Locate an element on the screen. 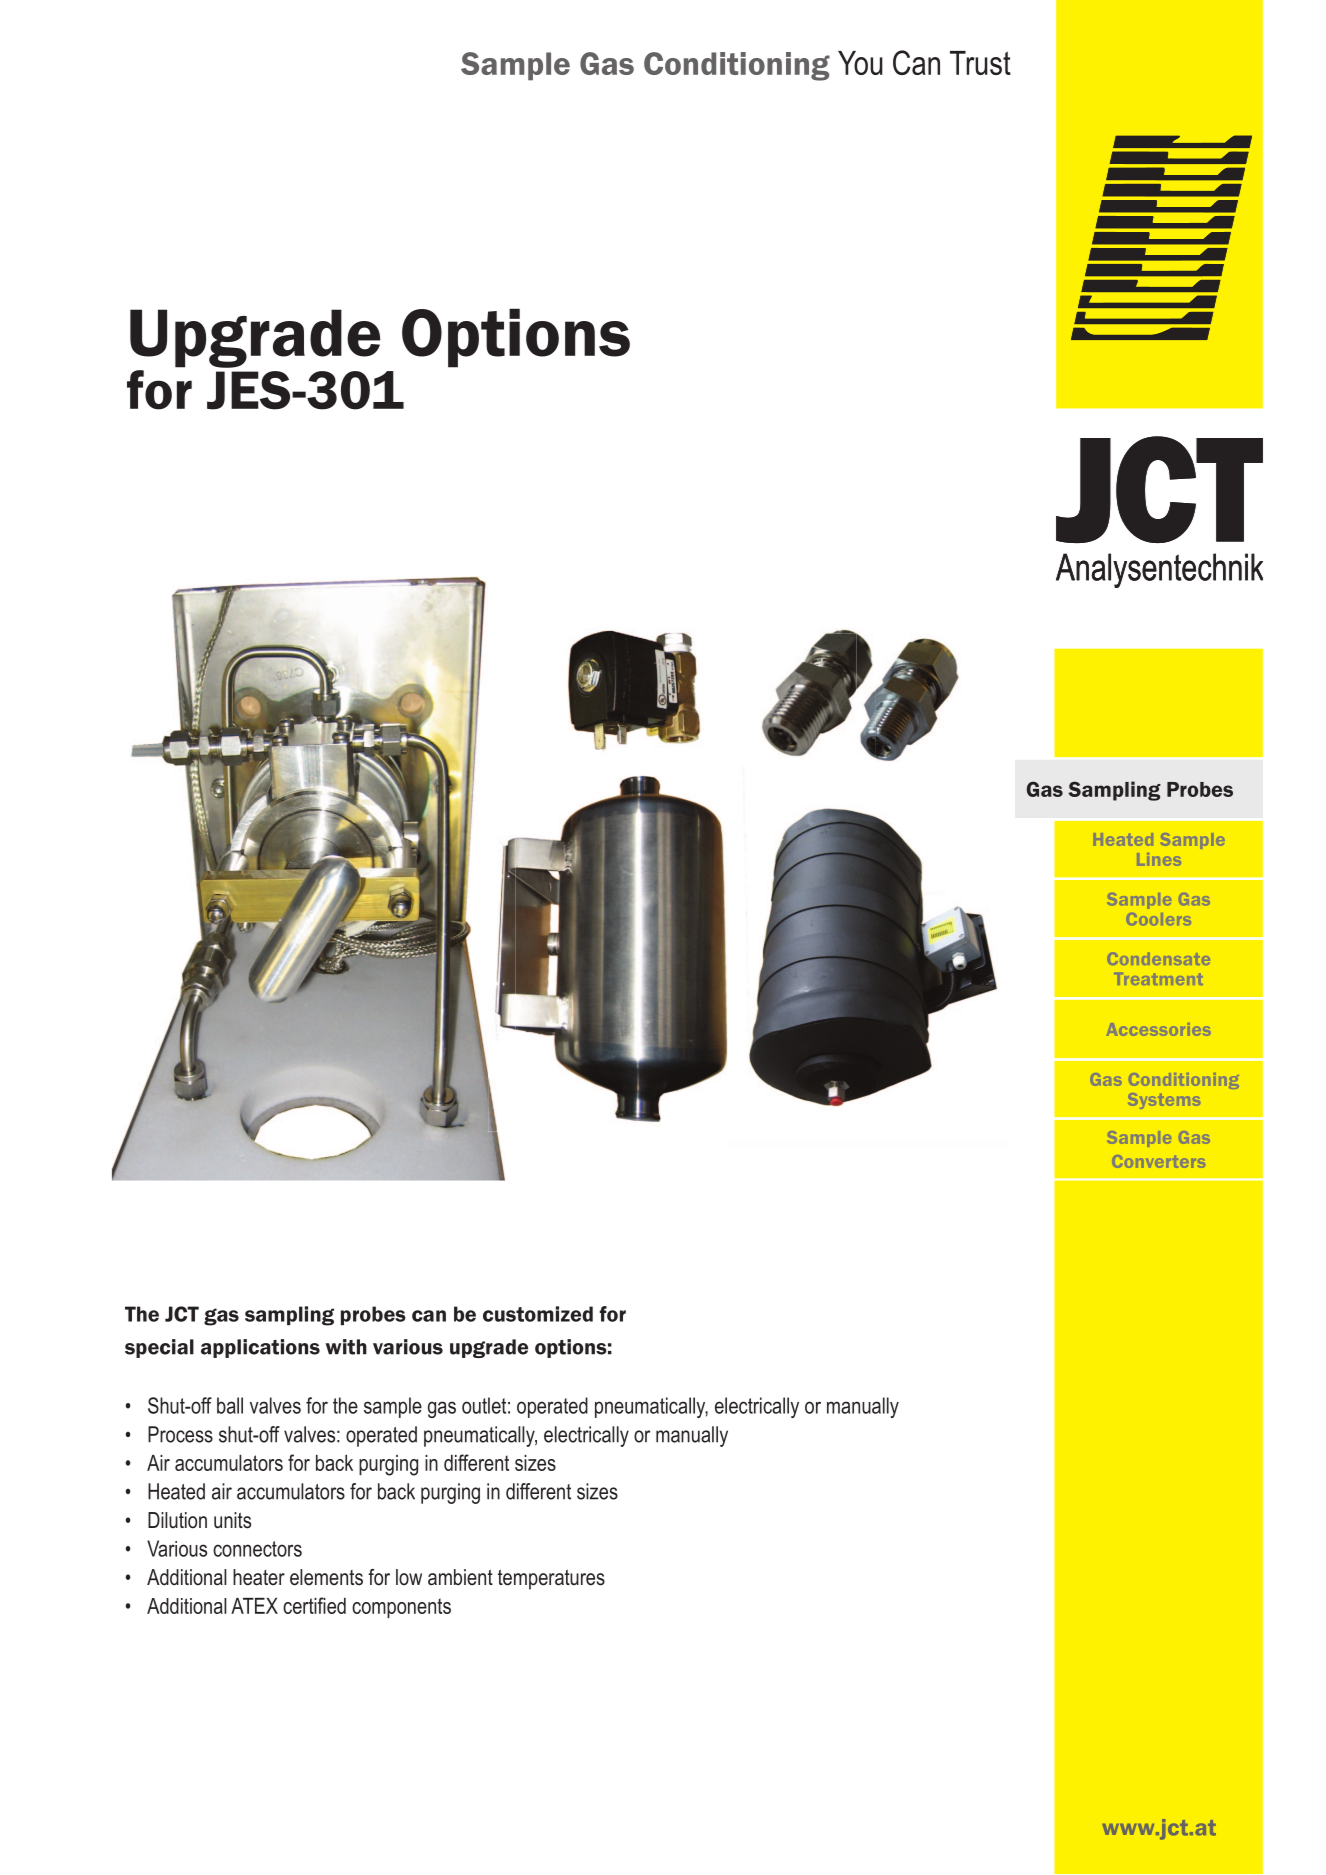  ambient is located at coordinates (460, 1577).
